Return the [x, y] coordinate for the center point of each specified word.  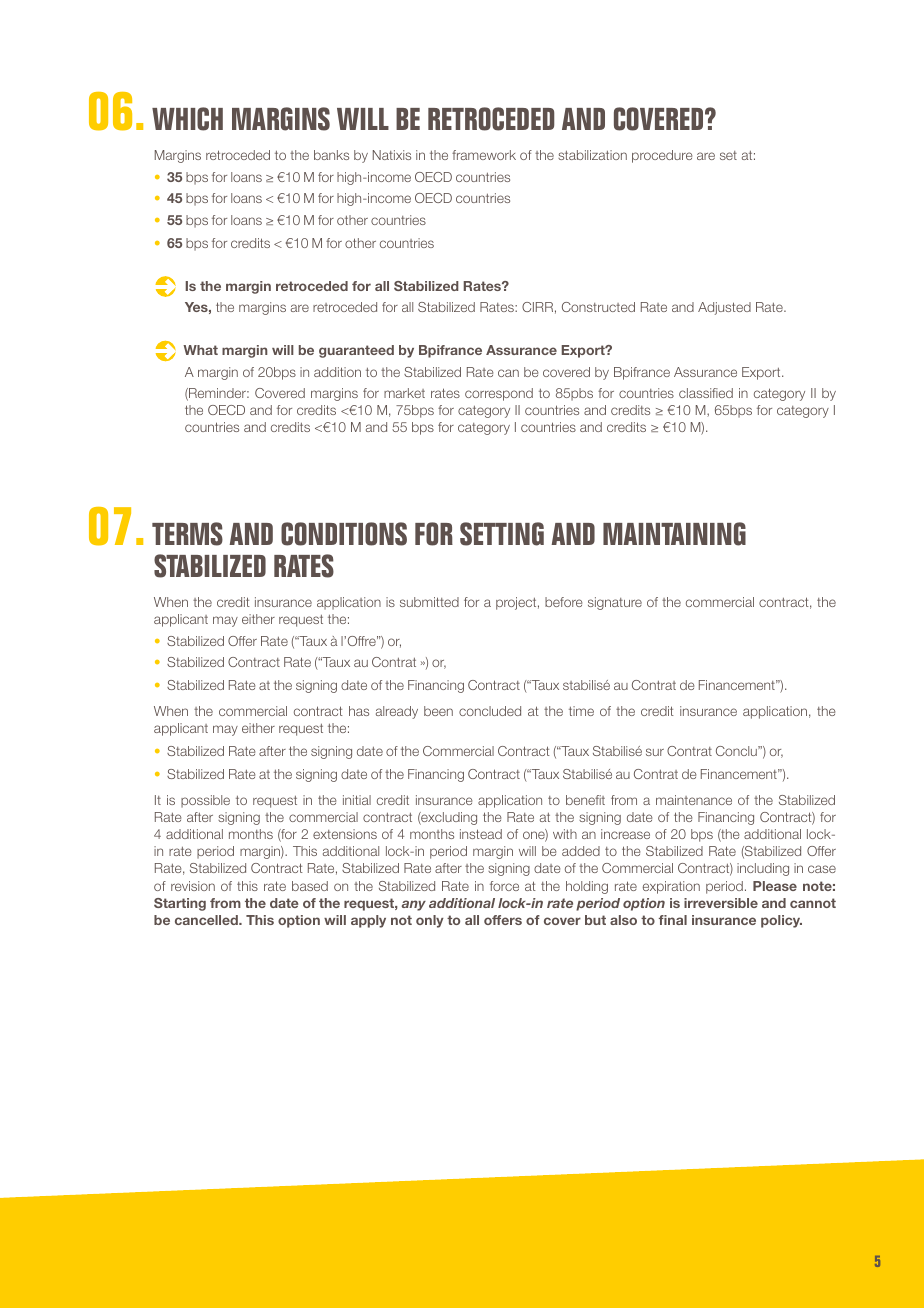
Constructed [598, 307]
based [310, 886]
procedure [662, 156]
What [200, 350]
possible [205, 801]
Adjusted [724, 308]
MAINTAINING [674, 534]
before [563, 602]
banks [331, 155]
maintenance [694, 800]
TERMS [187, 534]
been [438, 711]
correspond [499, 394]
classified [706, 393]
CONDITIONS [344, 534]
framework [484, 155]
